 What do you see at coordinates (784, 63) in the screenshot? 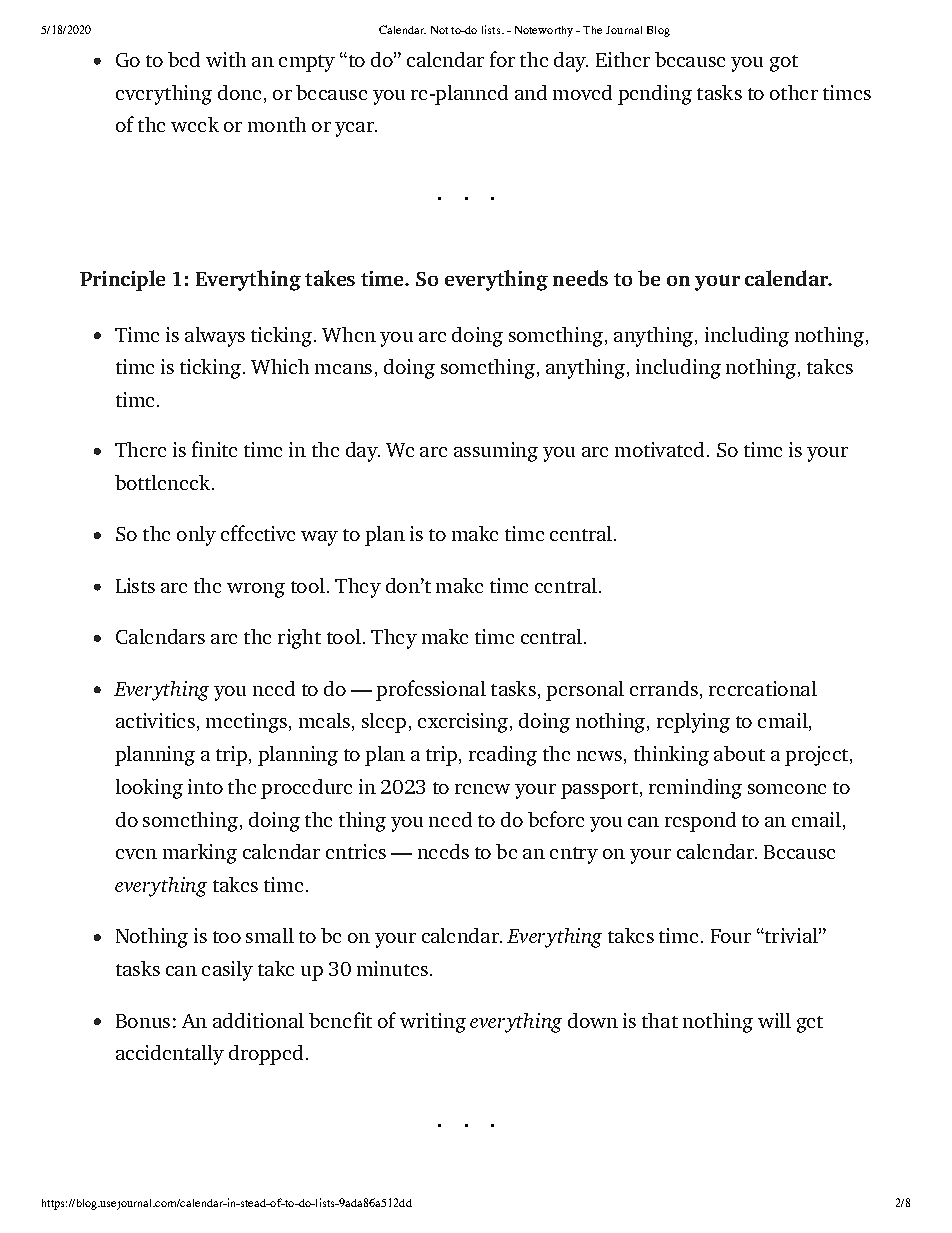
I see `got` at bounding box center [784, 63].
